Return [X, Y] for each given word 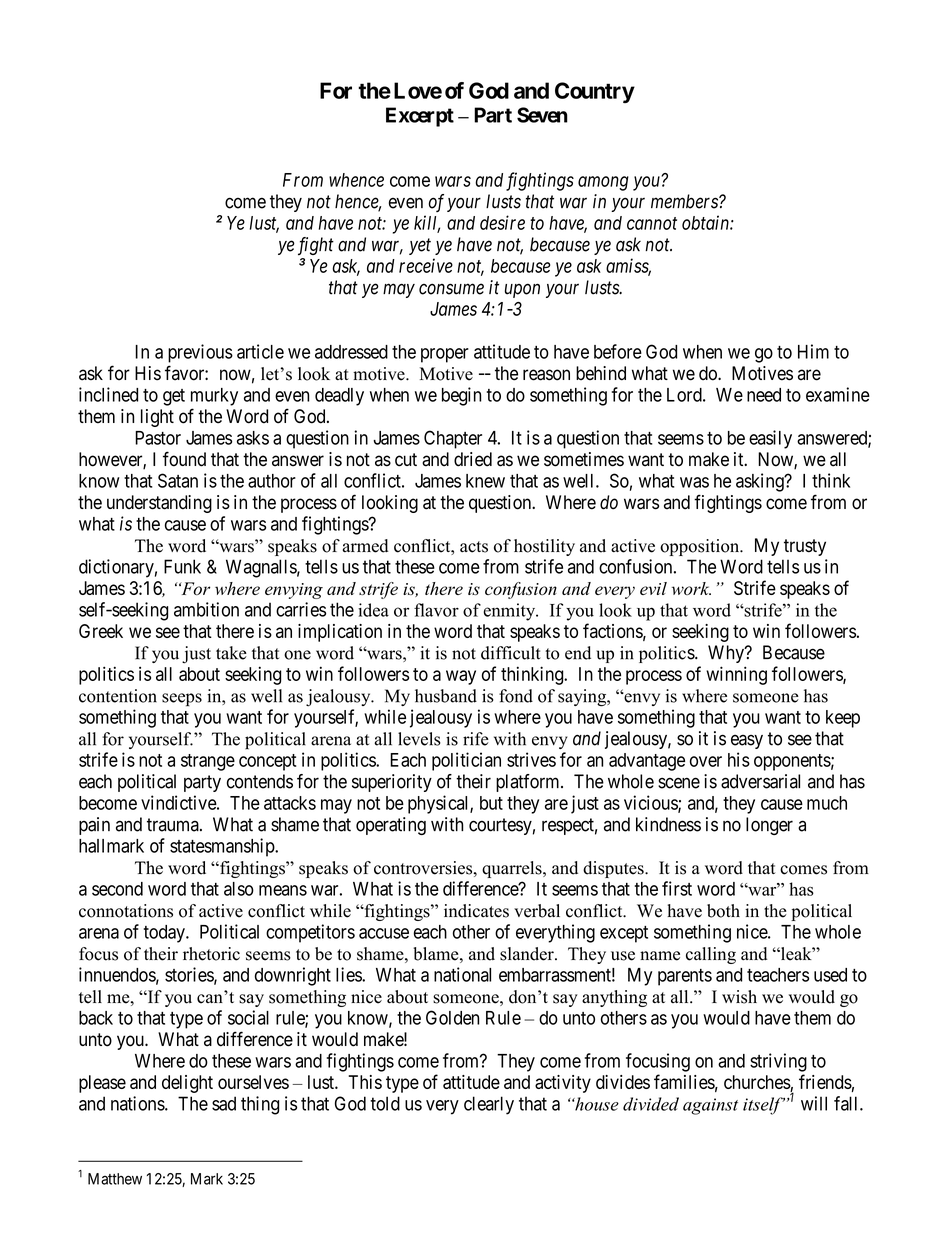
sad [224, 1103]
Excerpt [420, 117]
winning [736, 675]
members [685, 201]
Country [595, 92]
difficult [511, 653]
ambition [206, 609]
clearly [489, 1105]
